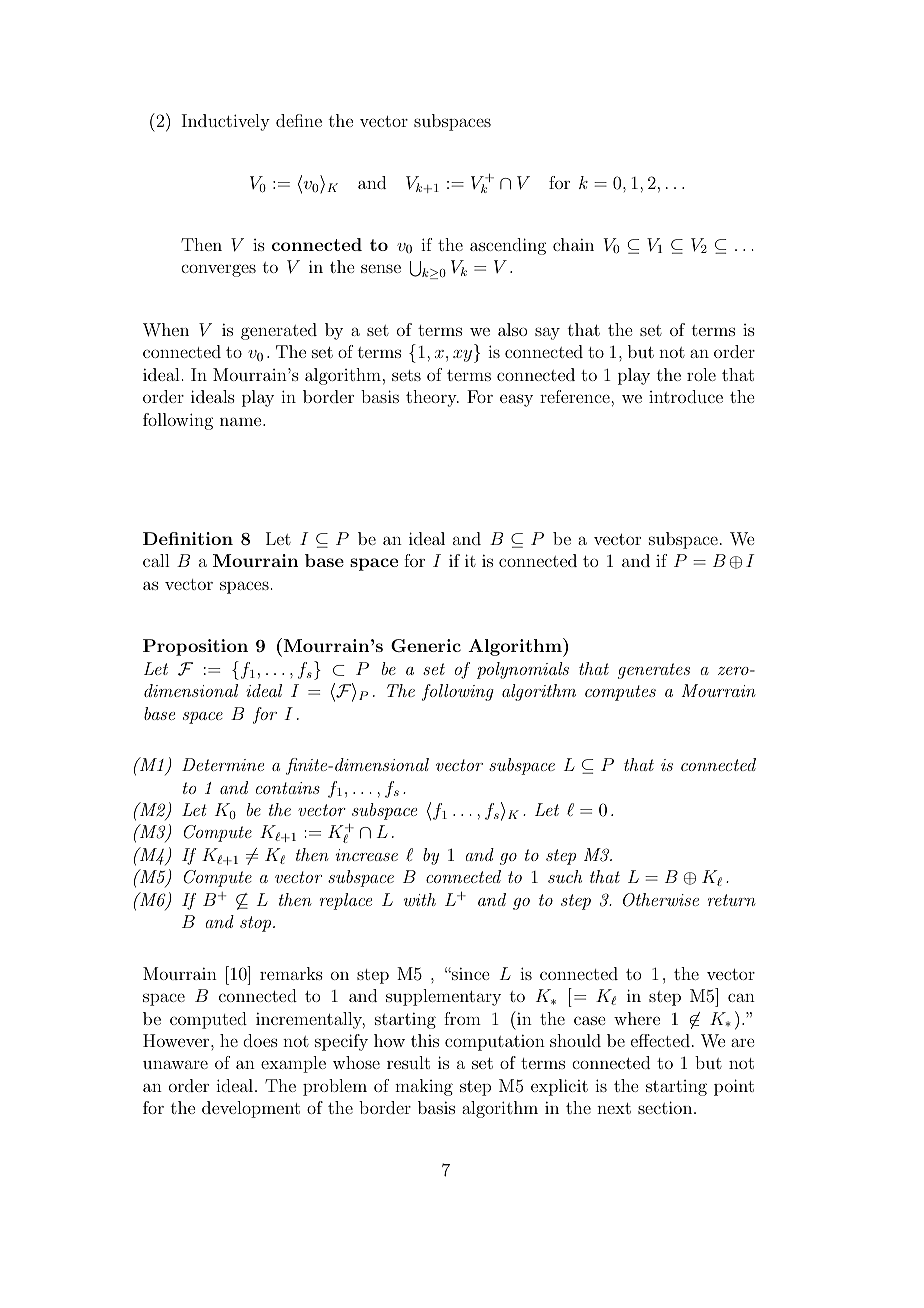 The height and width of the document is (1308, 924). Describe the element at coordinates (686, 396) in the document. I see `introduce` at that location.
